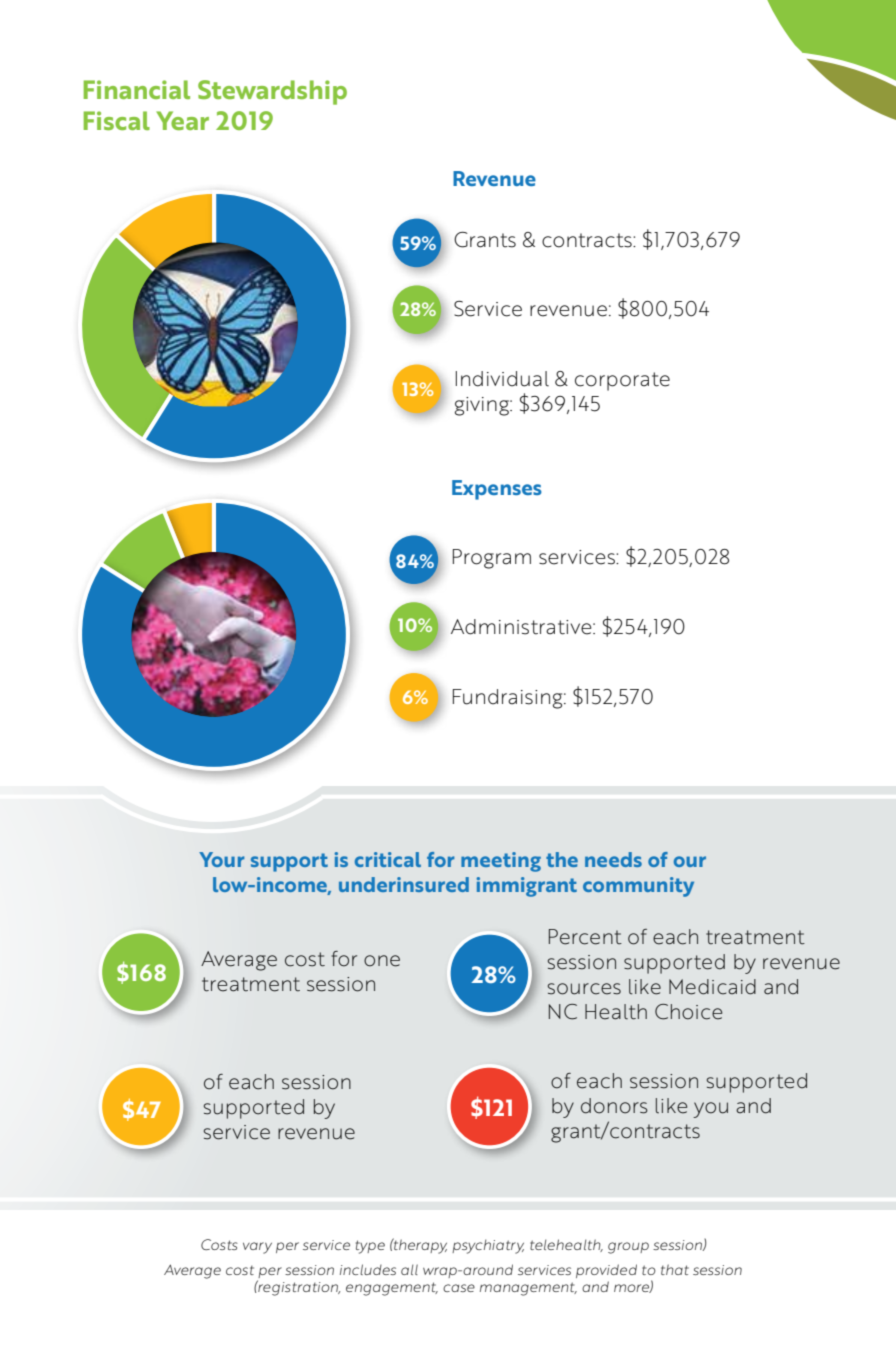 This page has height=1345, width=896. Describe the element at coordinates (622, 381) in the page. I see `corporate` at that location.
